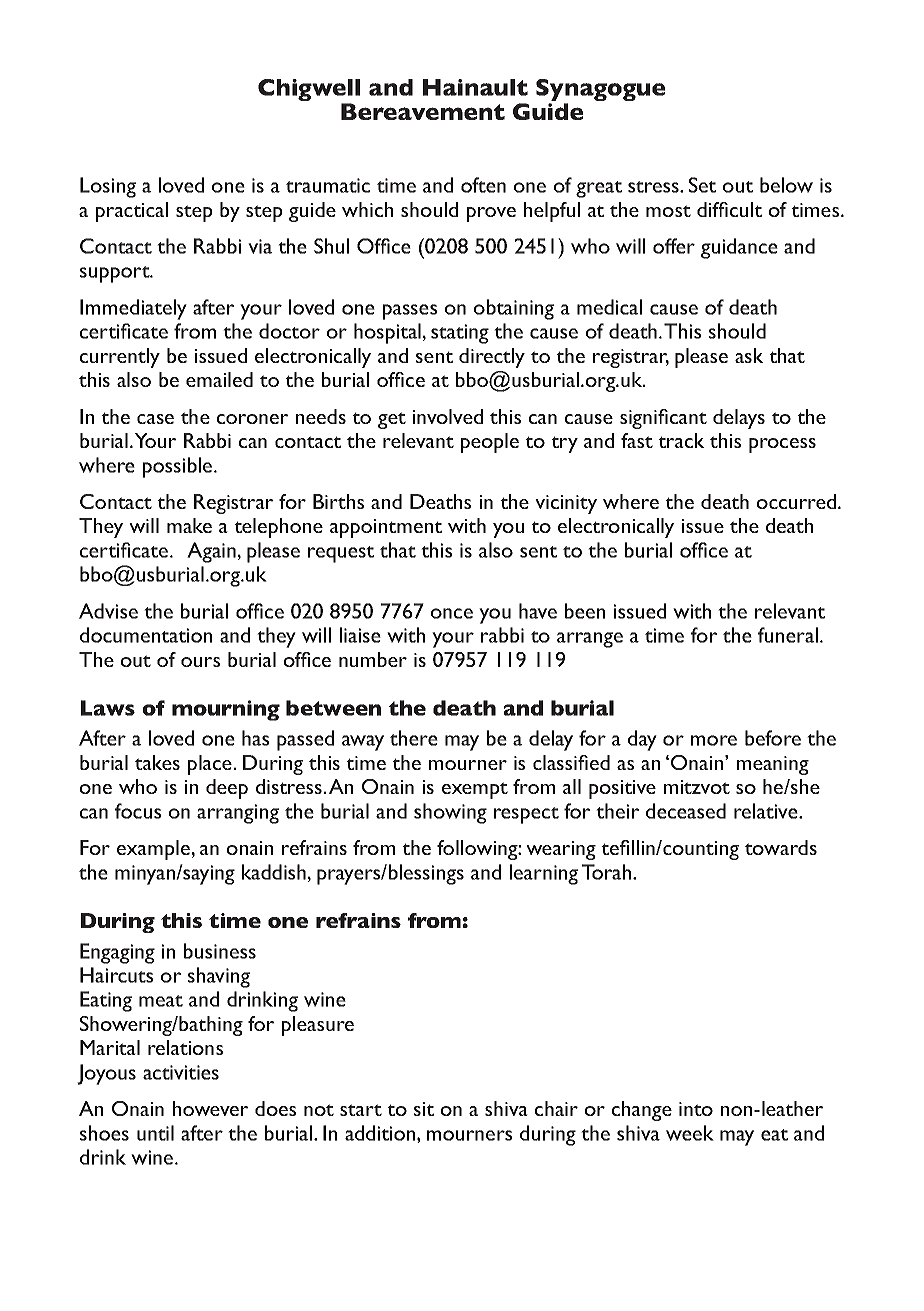 This screenshot has width=924, height=1311. What do you see at coordinates (788, 635) in the screenshot?
I see `funeral` at bounding box center [788, 635].
